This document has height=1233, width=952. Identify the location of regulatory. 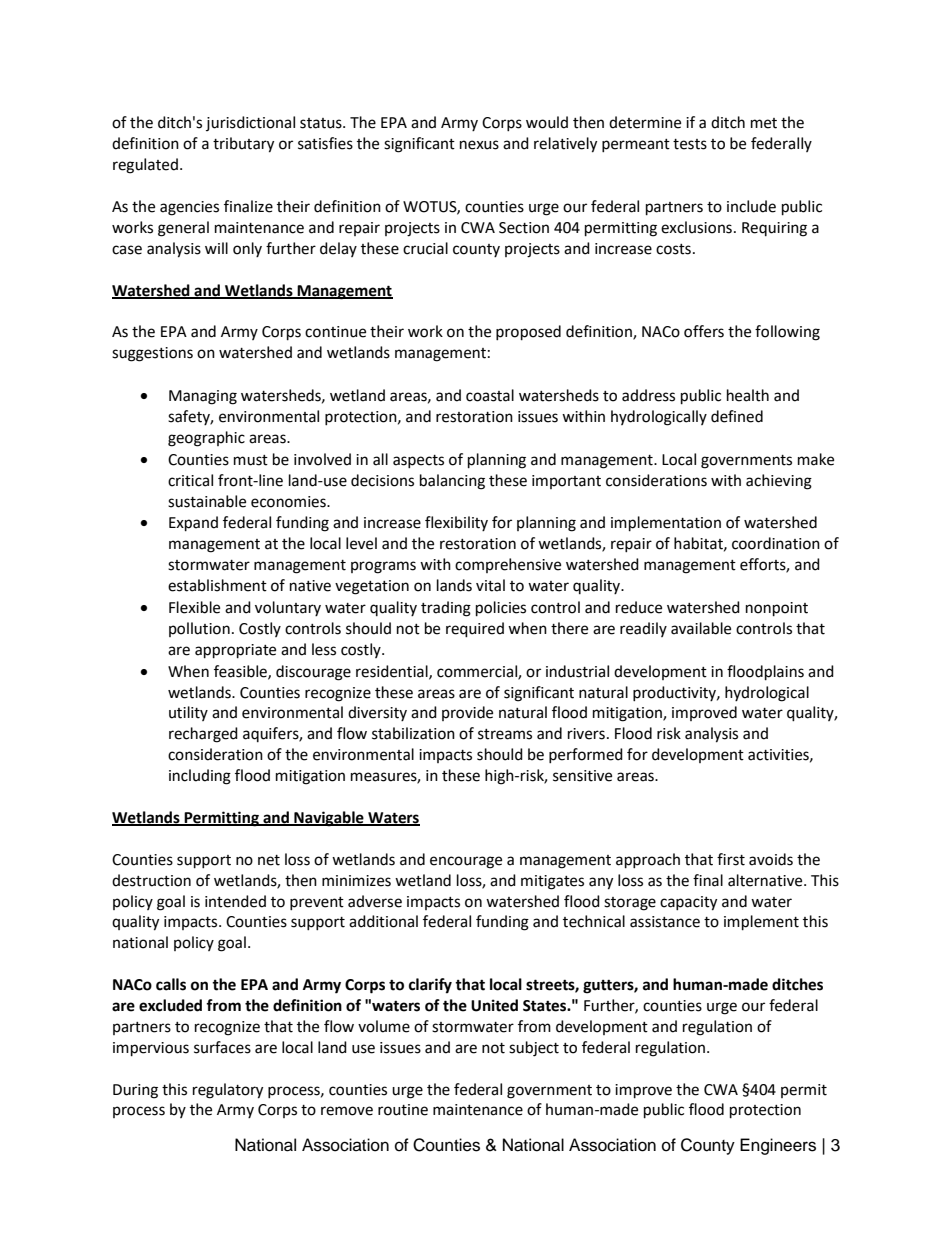
(228, 1091).
